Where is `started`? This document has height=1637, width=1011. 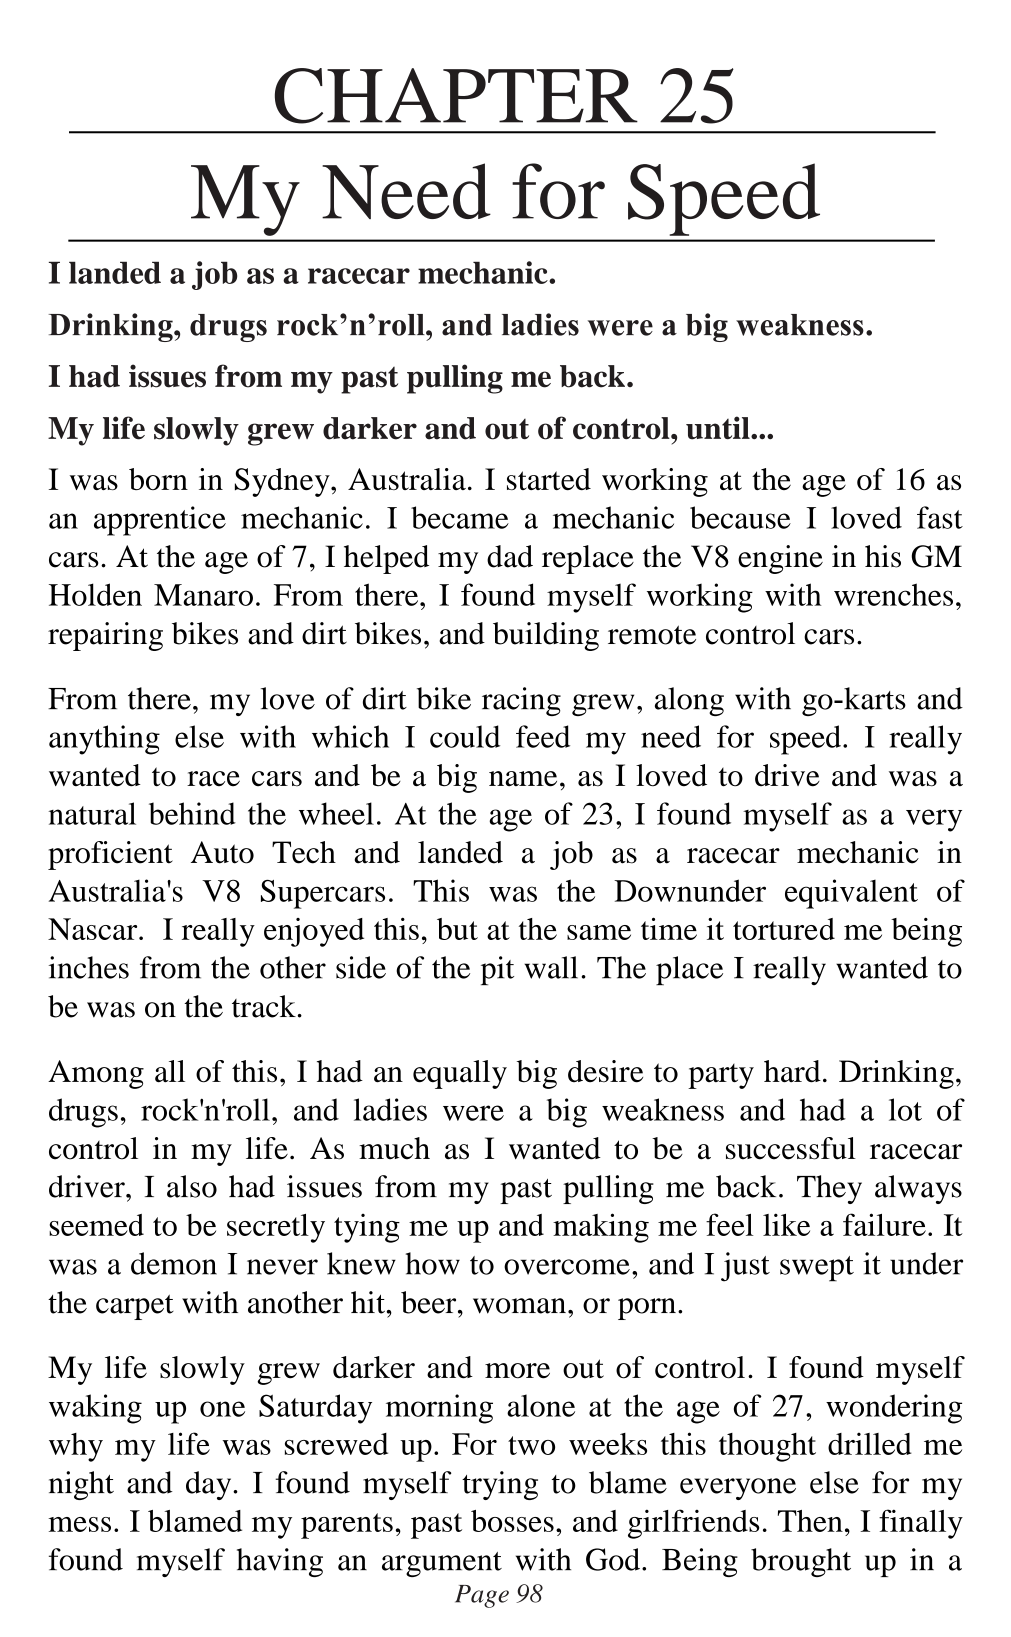 started is located at coordinates (549, 479).
